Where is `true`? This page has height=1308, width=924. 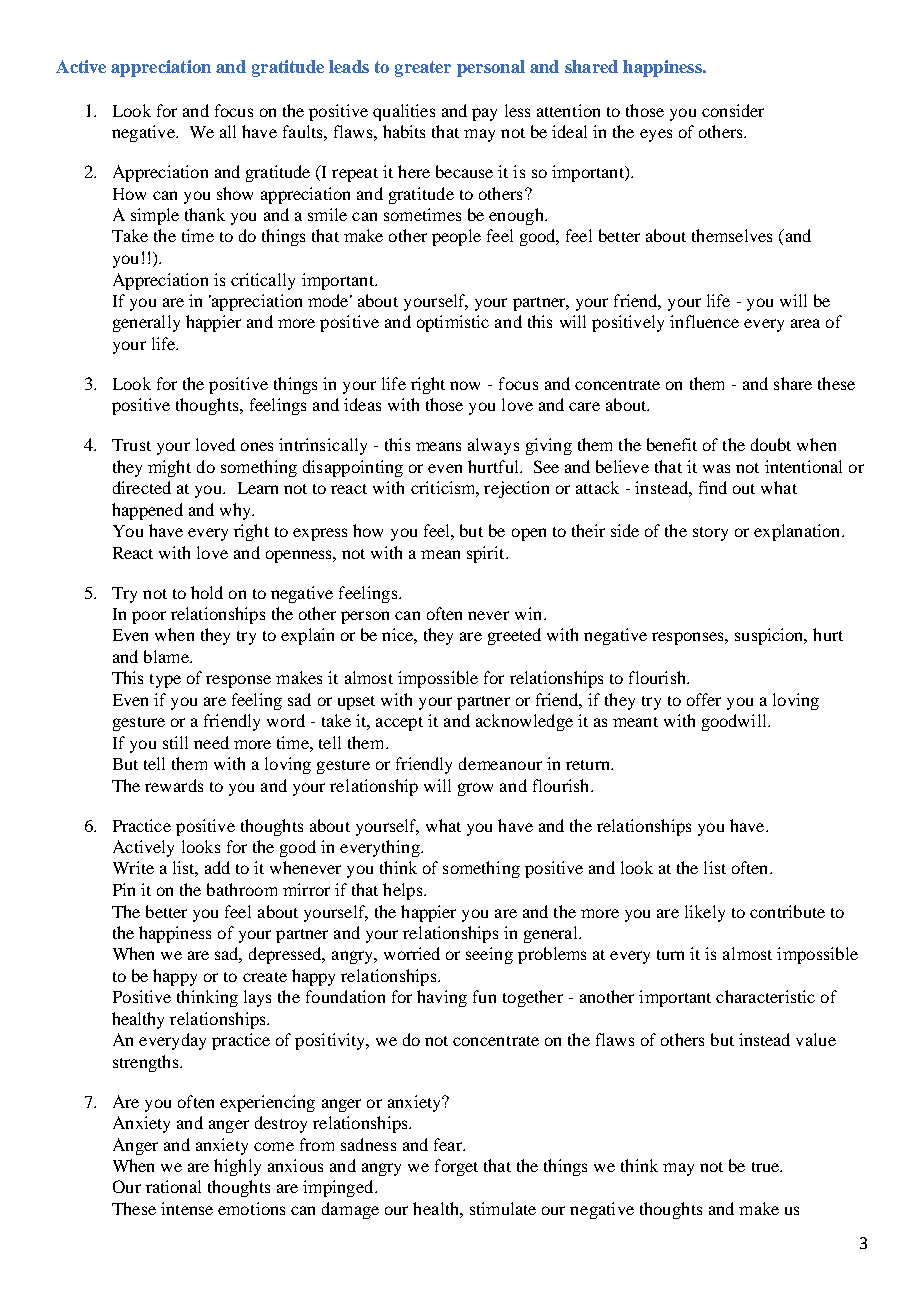 true is located at coordinates (767, 1167).
